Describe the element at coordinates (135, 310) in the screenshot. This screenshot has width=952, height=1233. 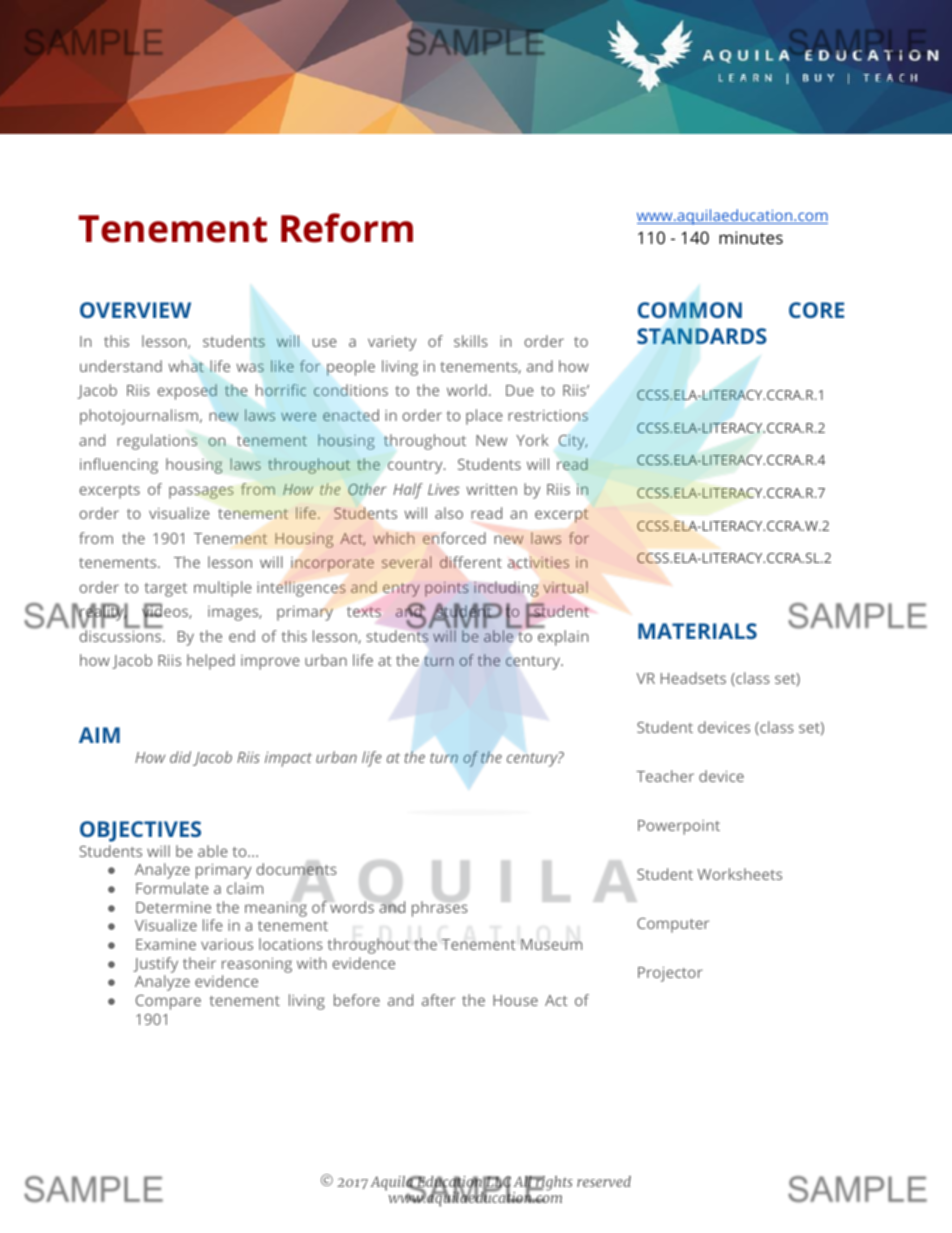
I see `OVERVIEW` at that location.
